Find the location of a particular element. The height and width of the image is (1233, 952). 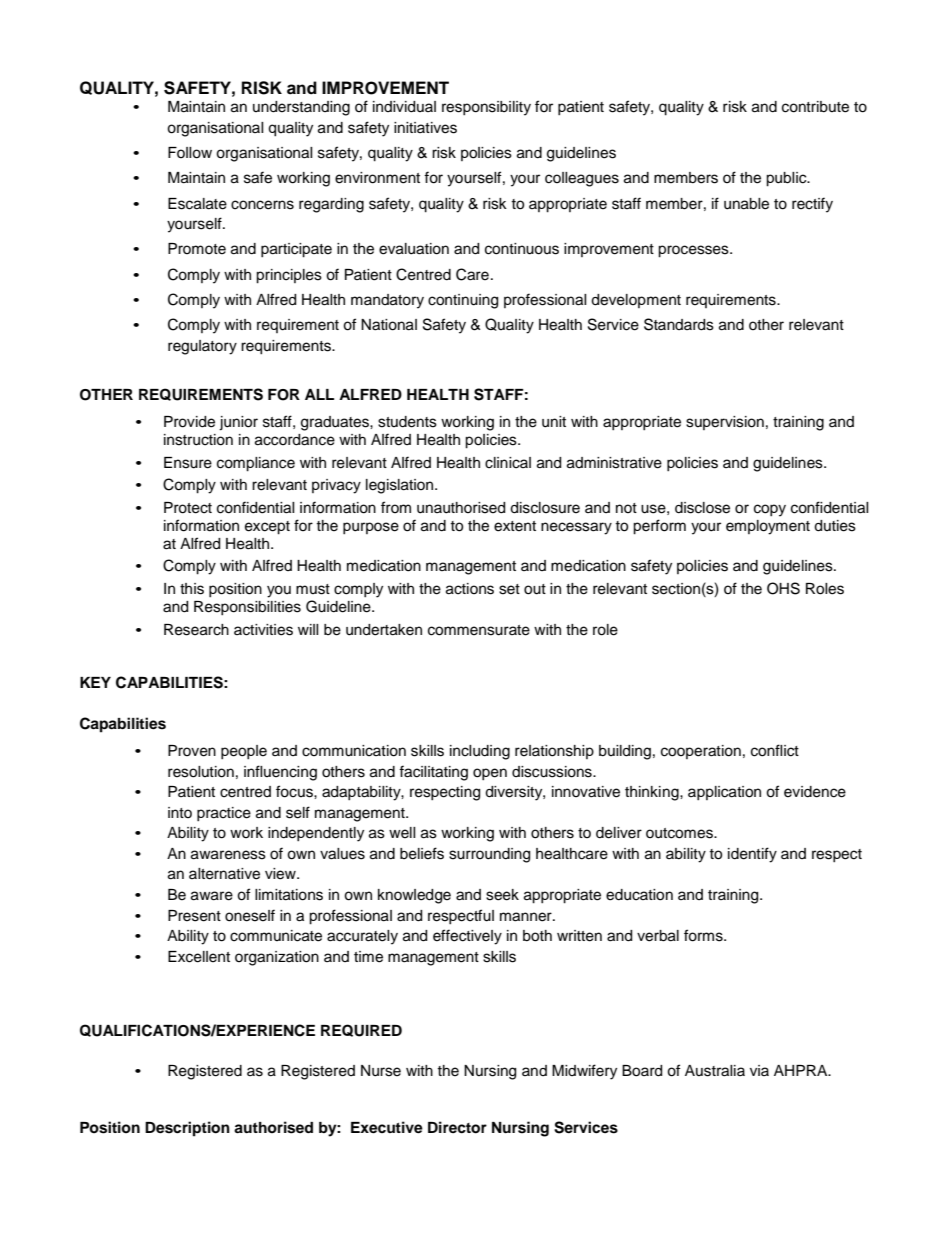

Follow is located at coordinates (190, 153).
